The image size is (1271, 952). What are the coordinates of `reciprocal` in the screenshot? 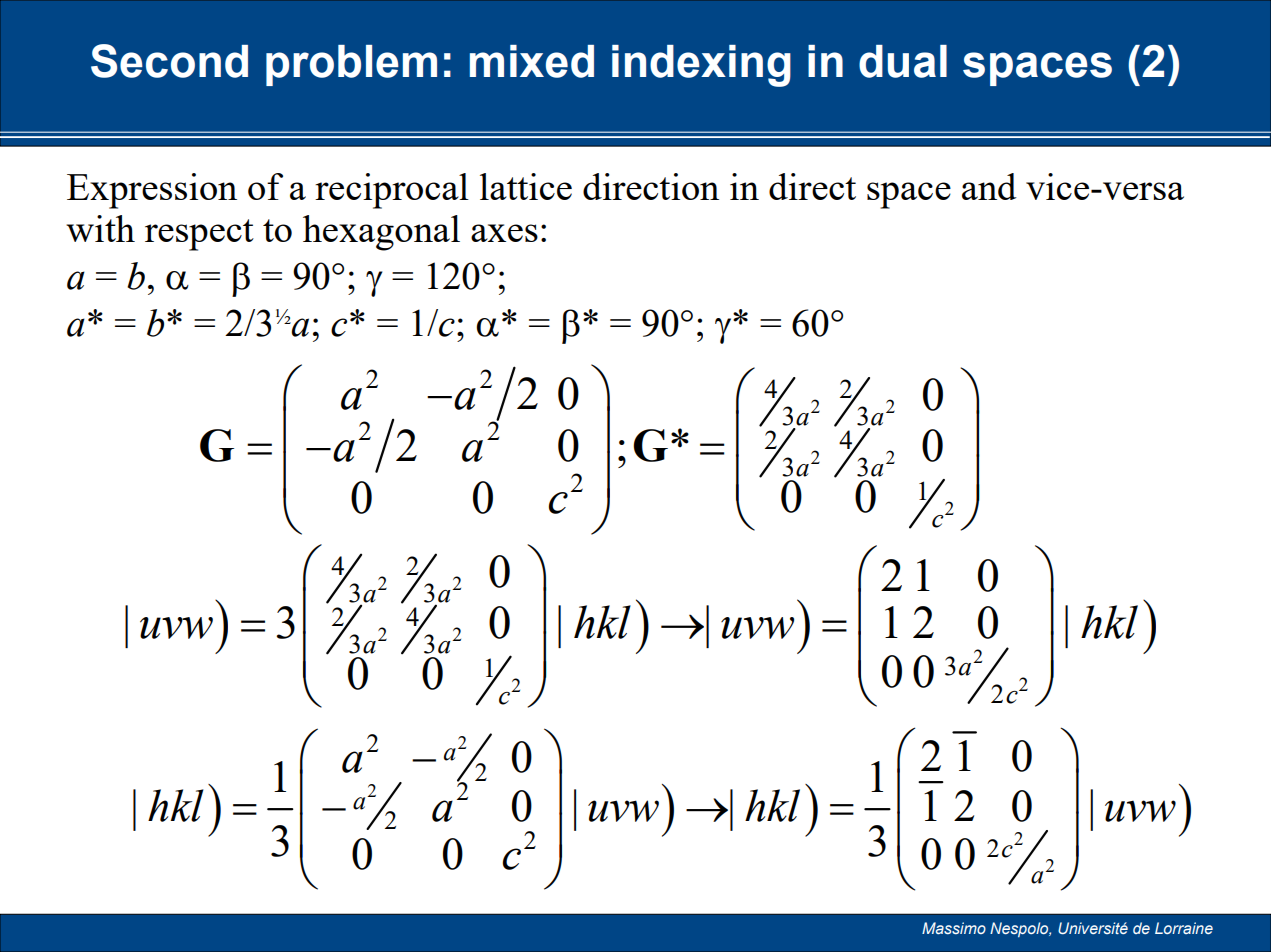 It's located at (392, 191).
